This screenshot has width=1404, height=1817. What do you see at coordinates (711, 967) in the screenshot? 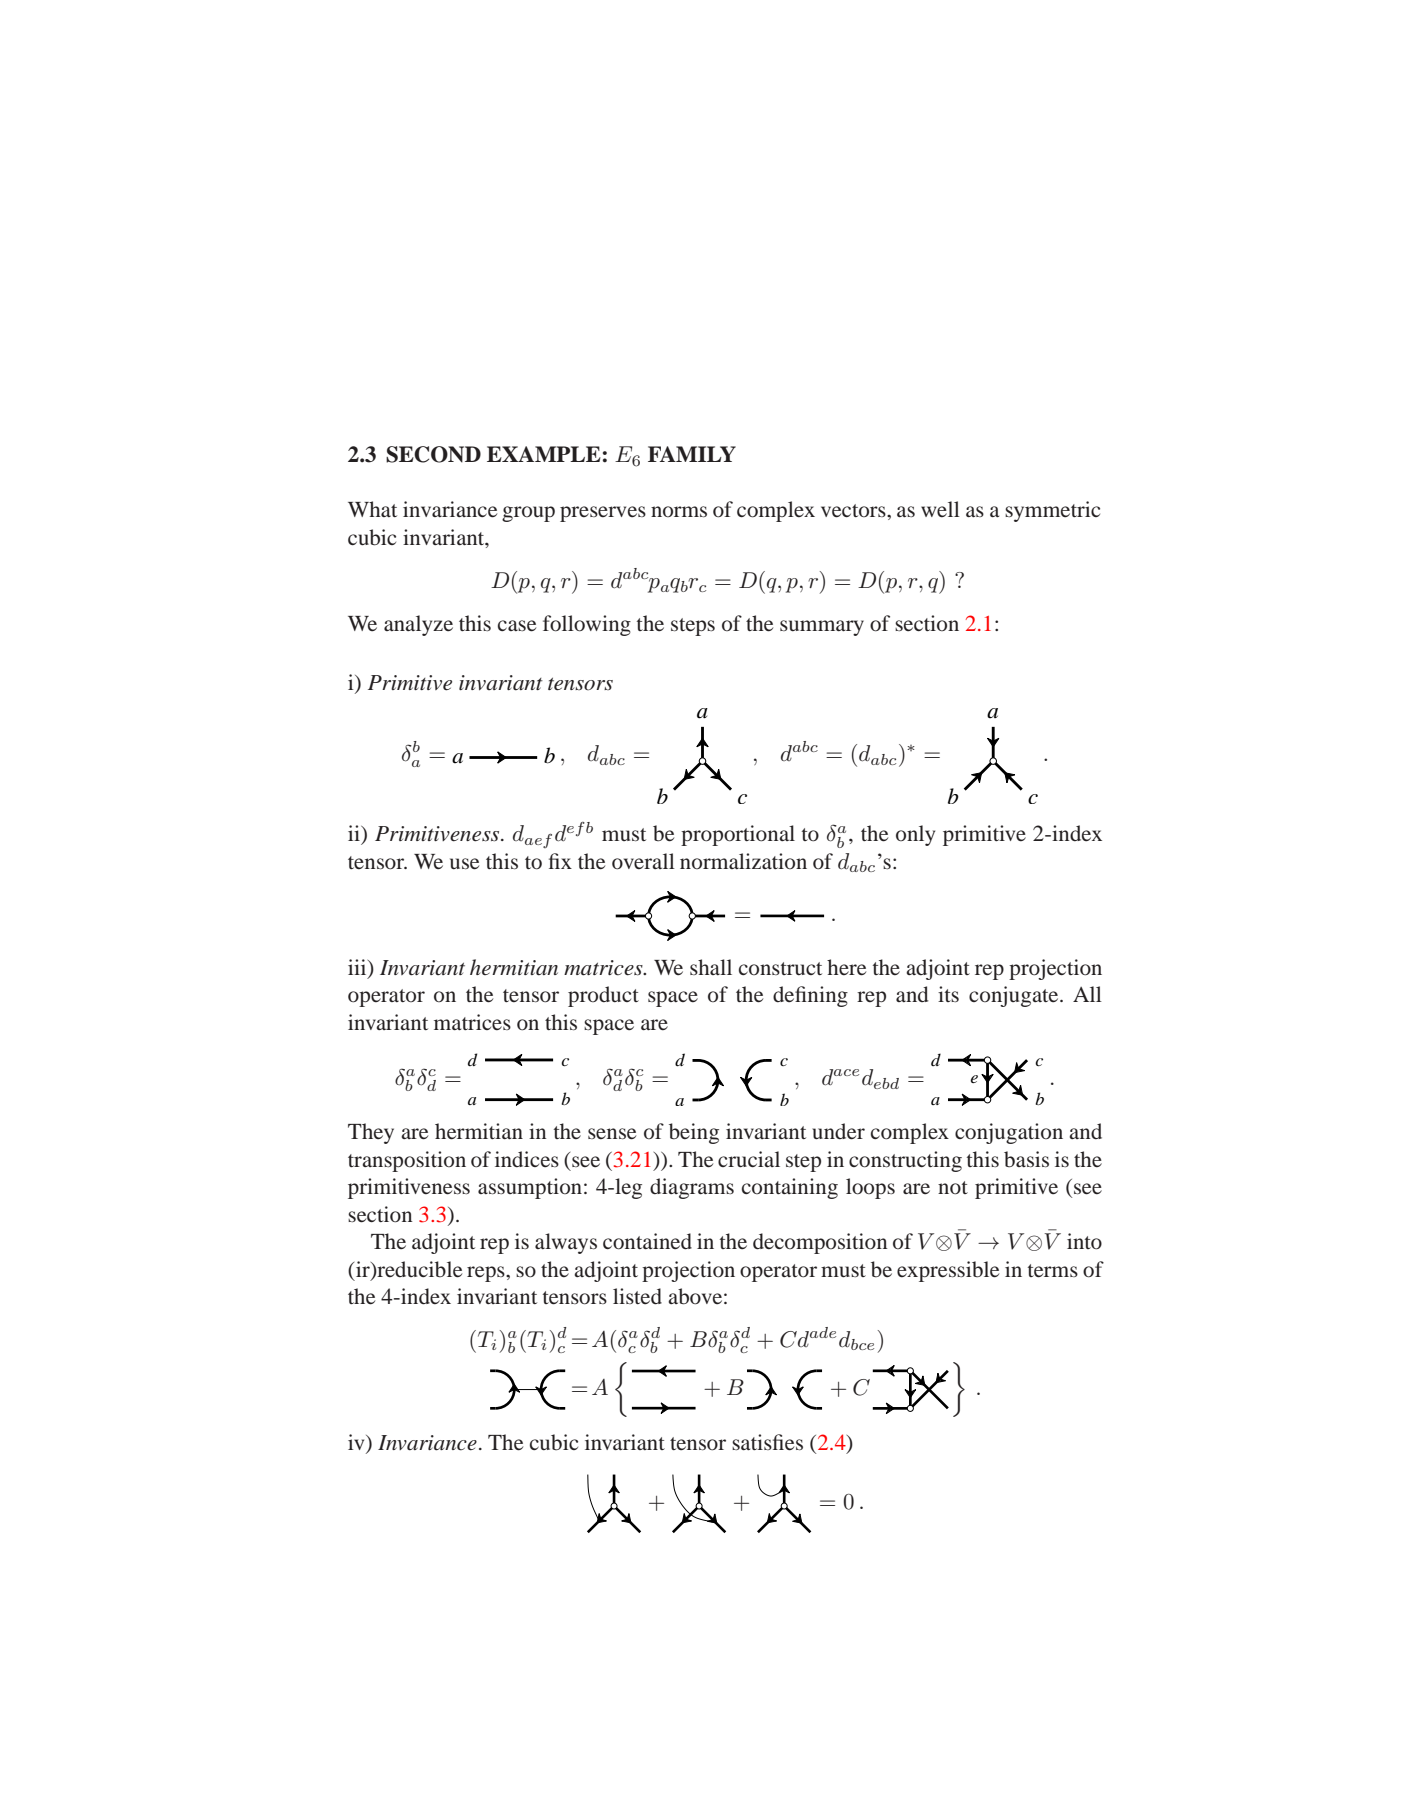
I see `shall` at bounding box center [711, 967].
